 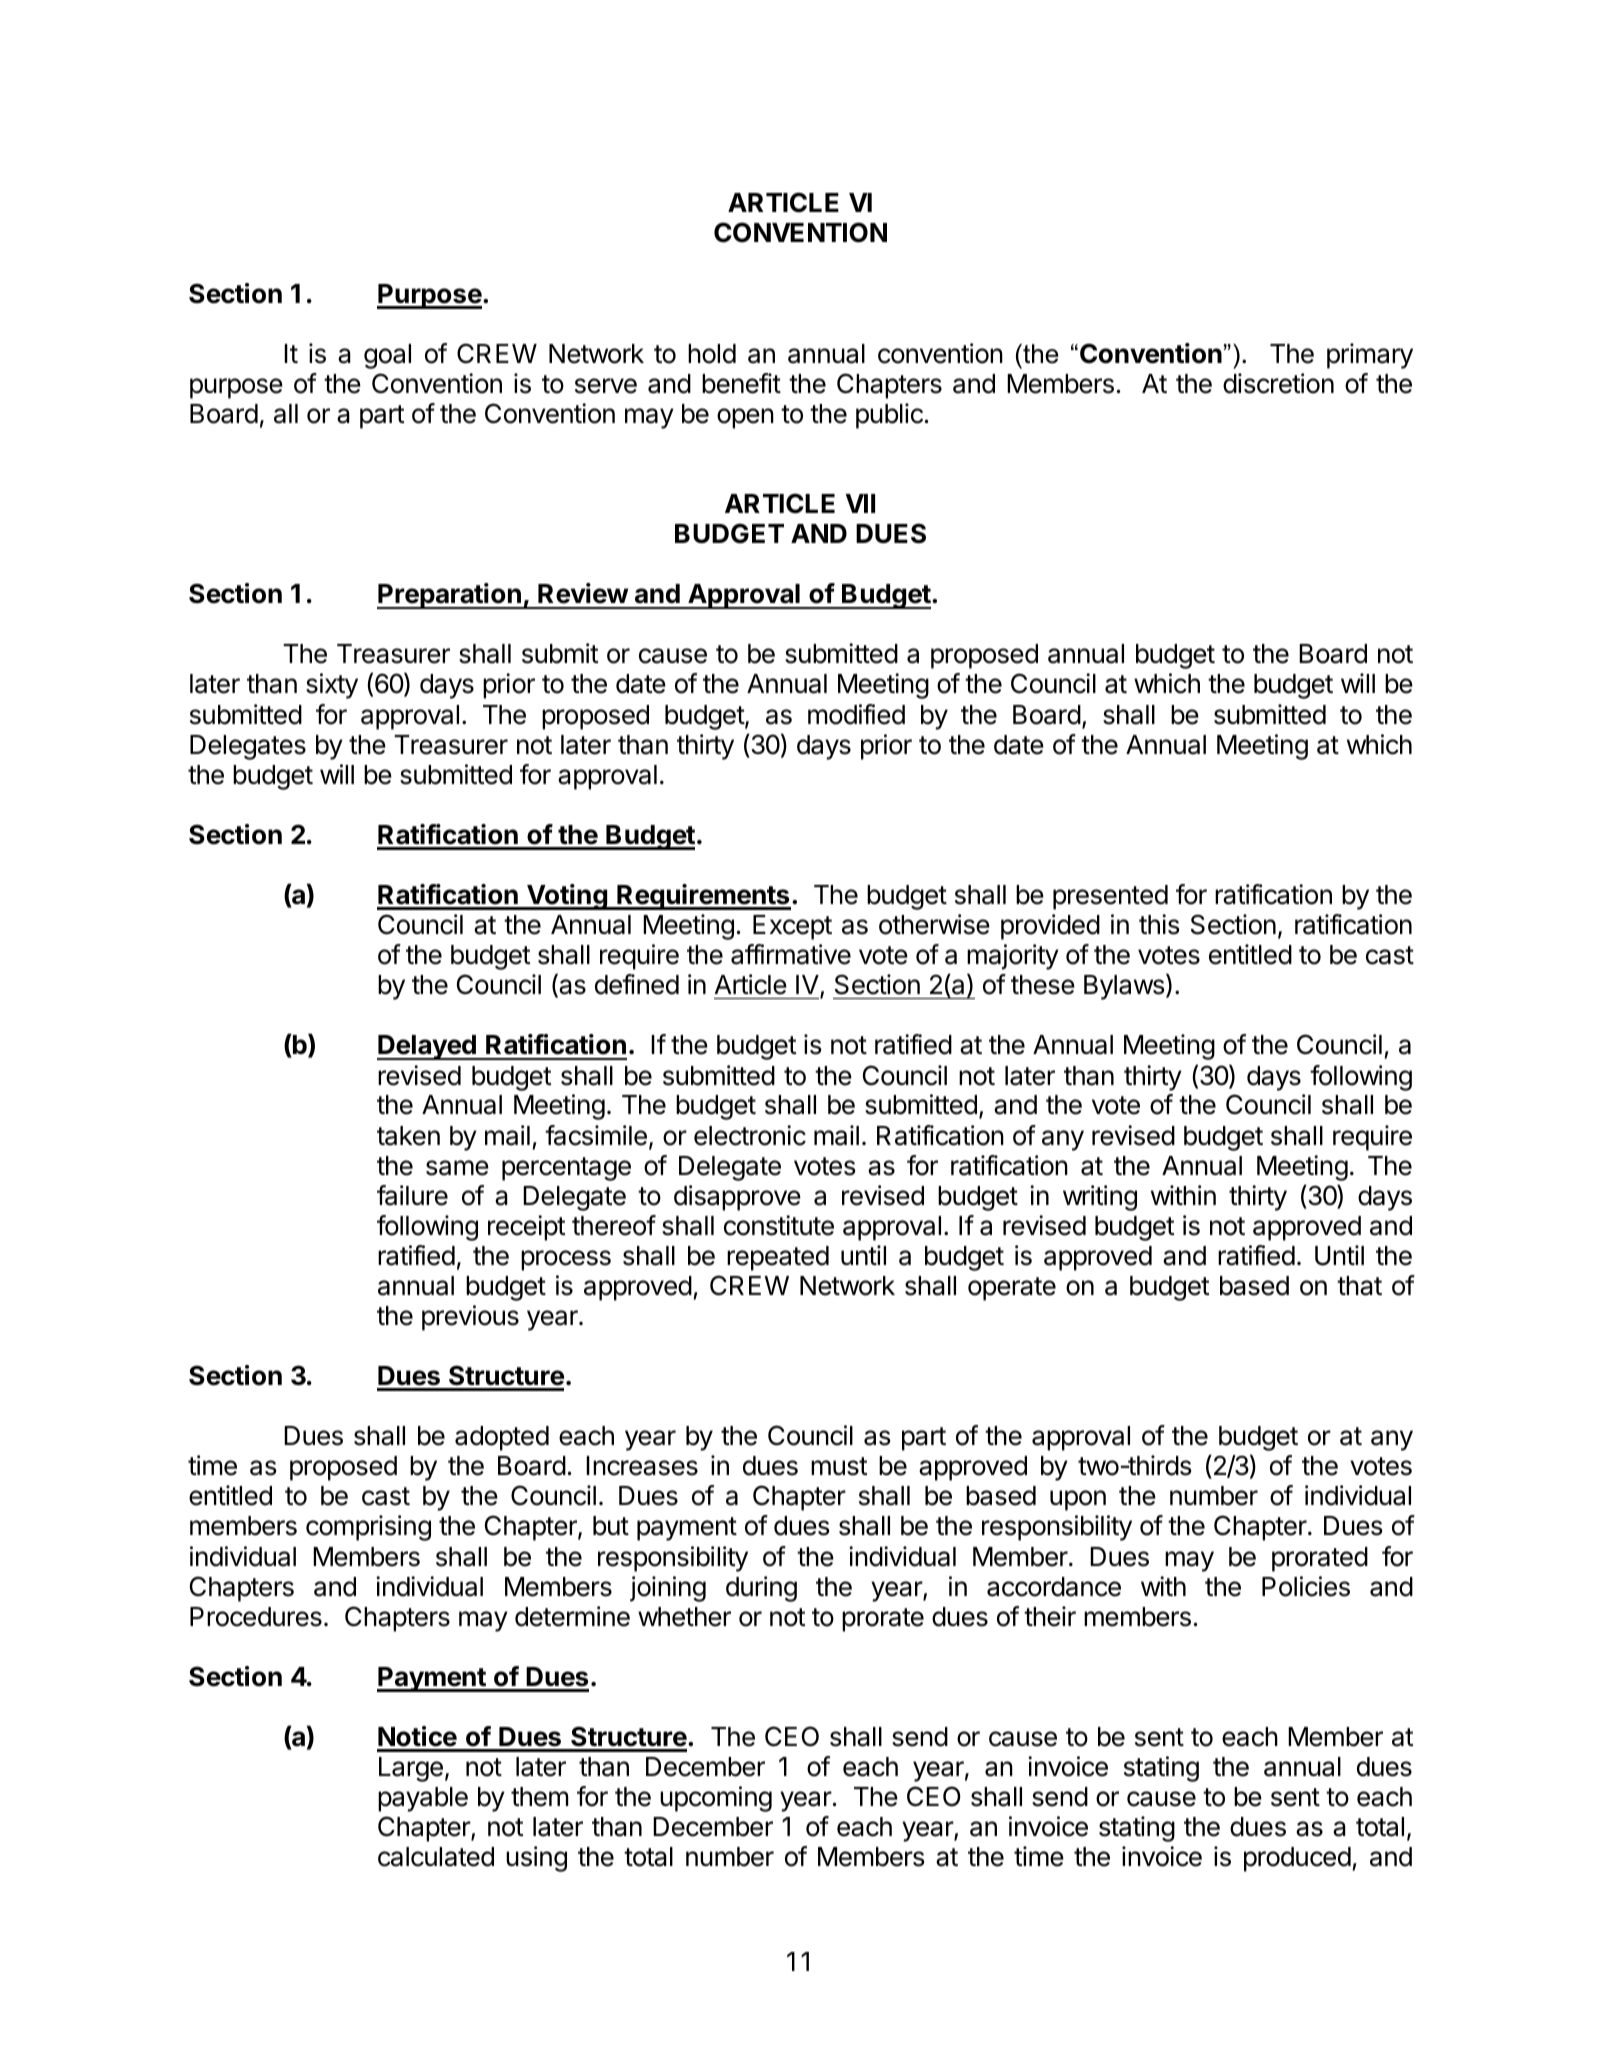 I want to click on previous, so click(x=470, y=1318).
